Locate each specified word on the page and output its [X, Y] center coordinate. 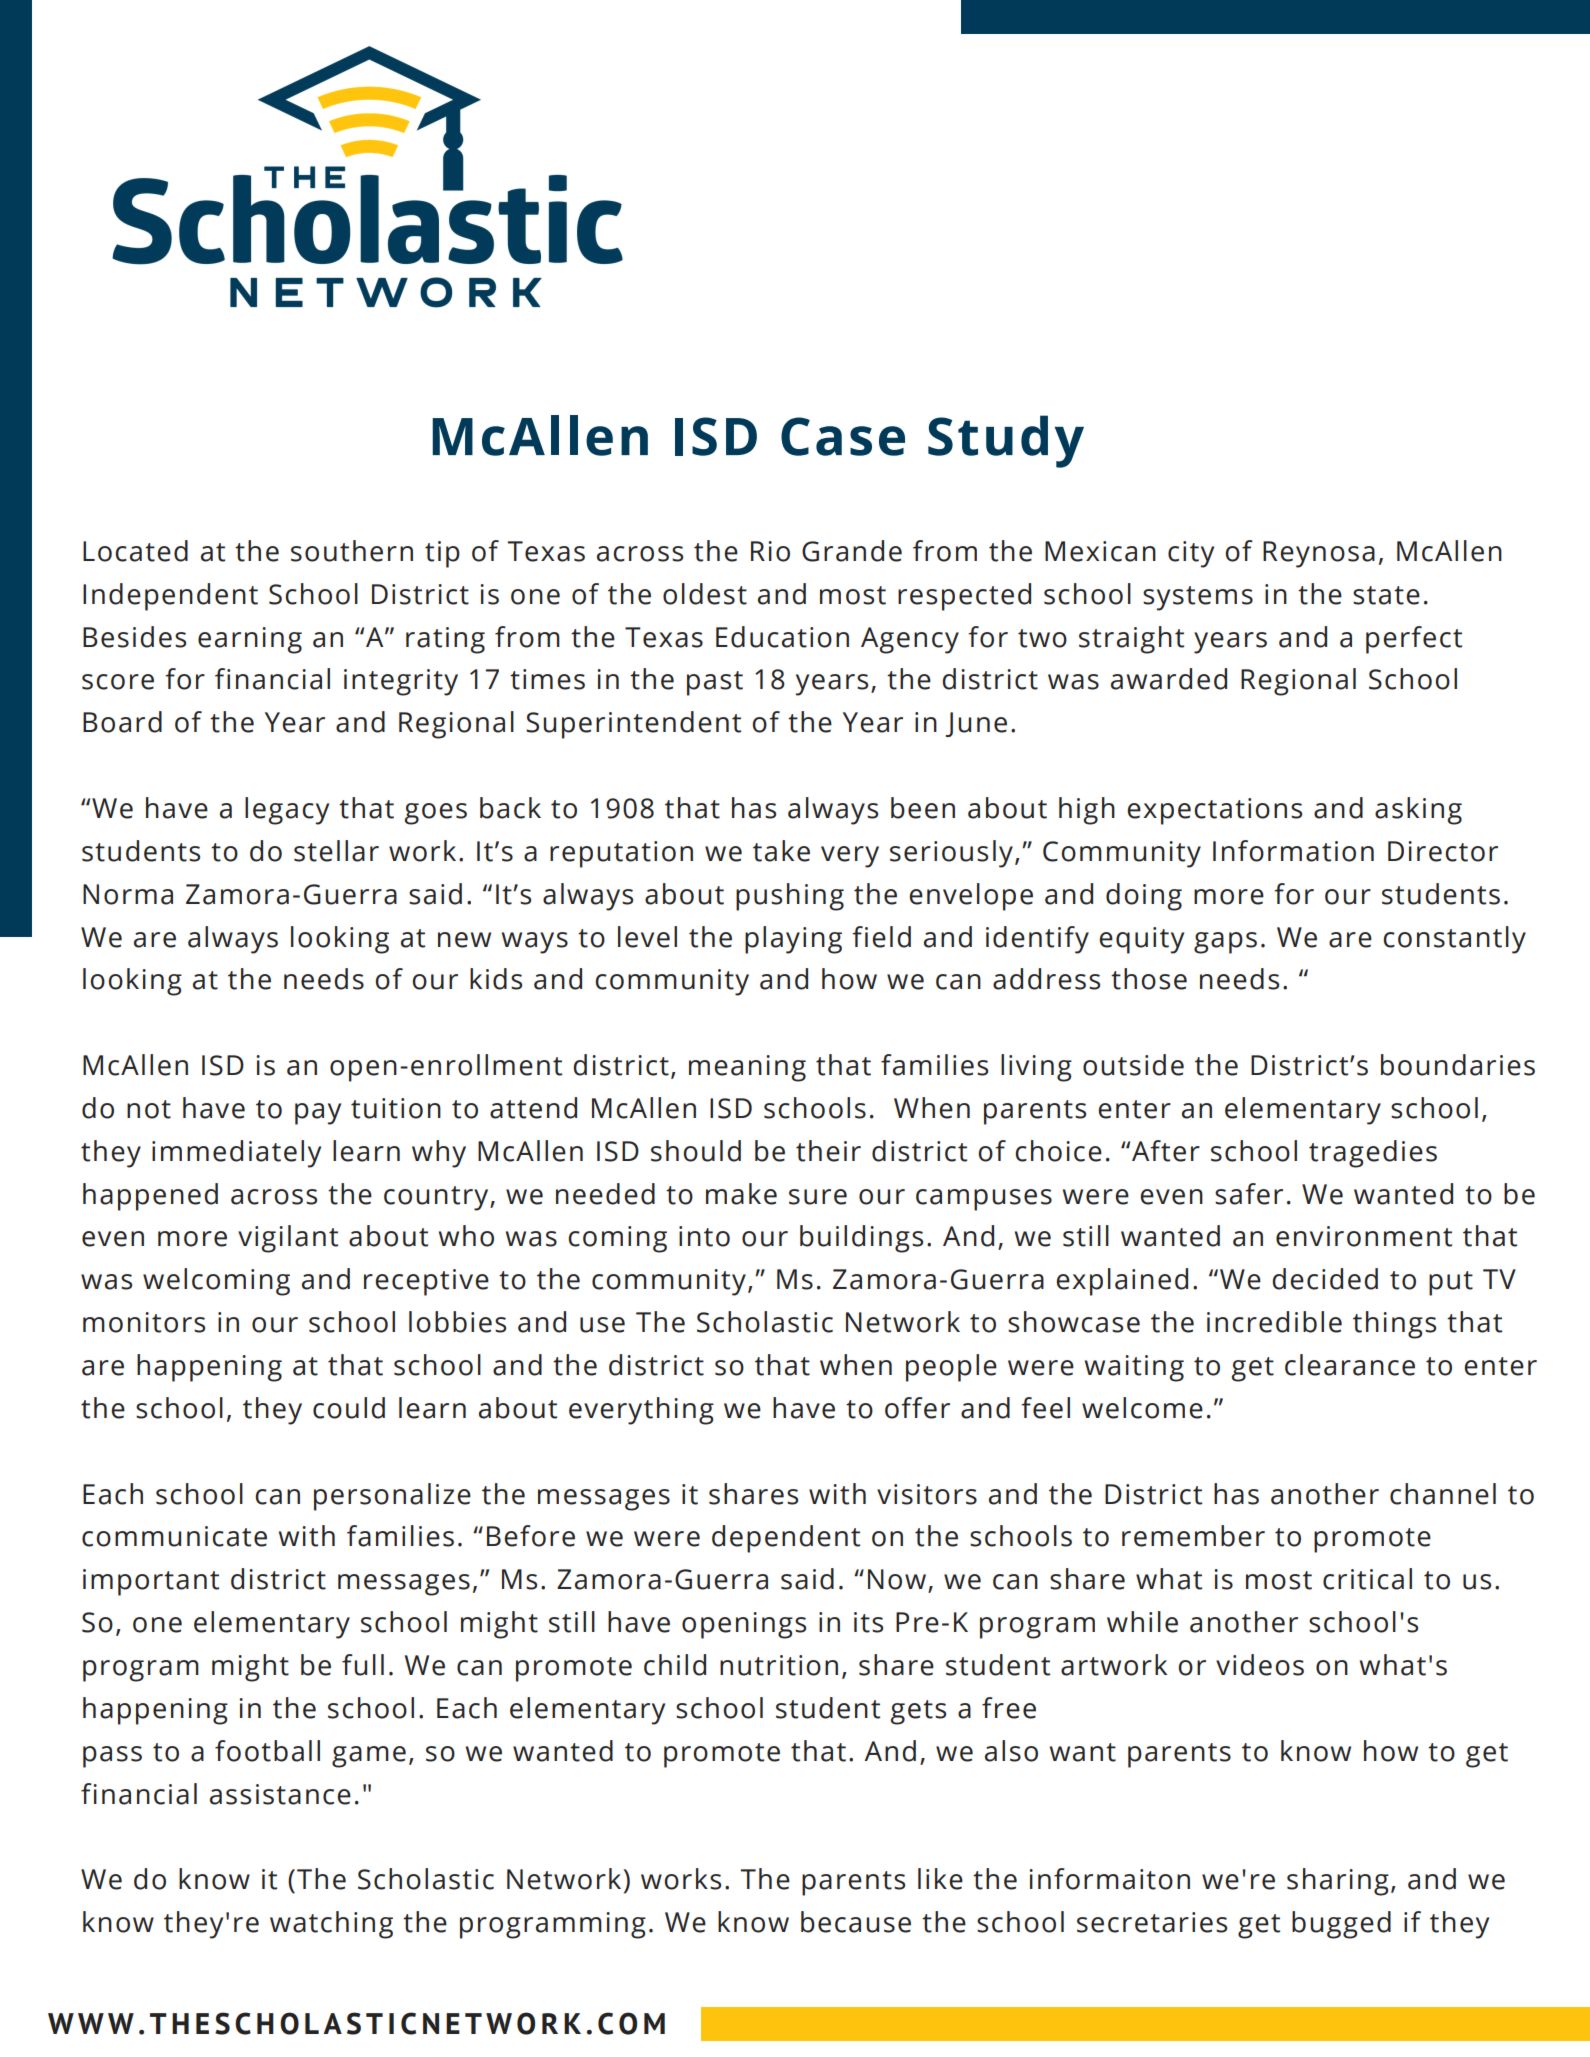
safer [1249, 1194]
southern [352, 551]
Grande [852, 551]
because [856, 1922]
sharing [1338, 1882]
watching [331, 1925]
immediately [236, 1154]
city [1191, 554]
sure [818, 1197]
